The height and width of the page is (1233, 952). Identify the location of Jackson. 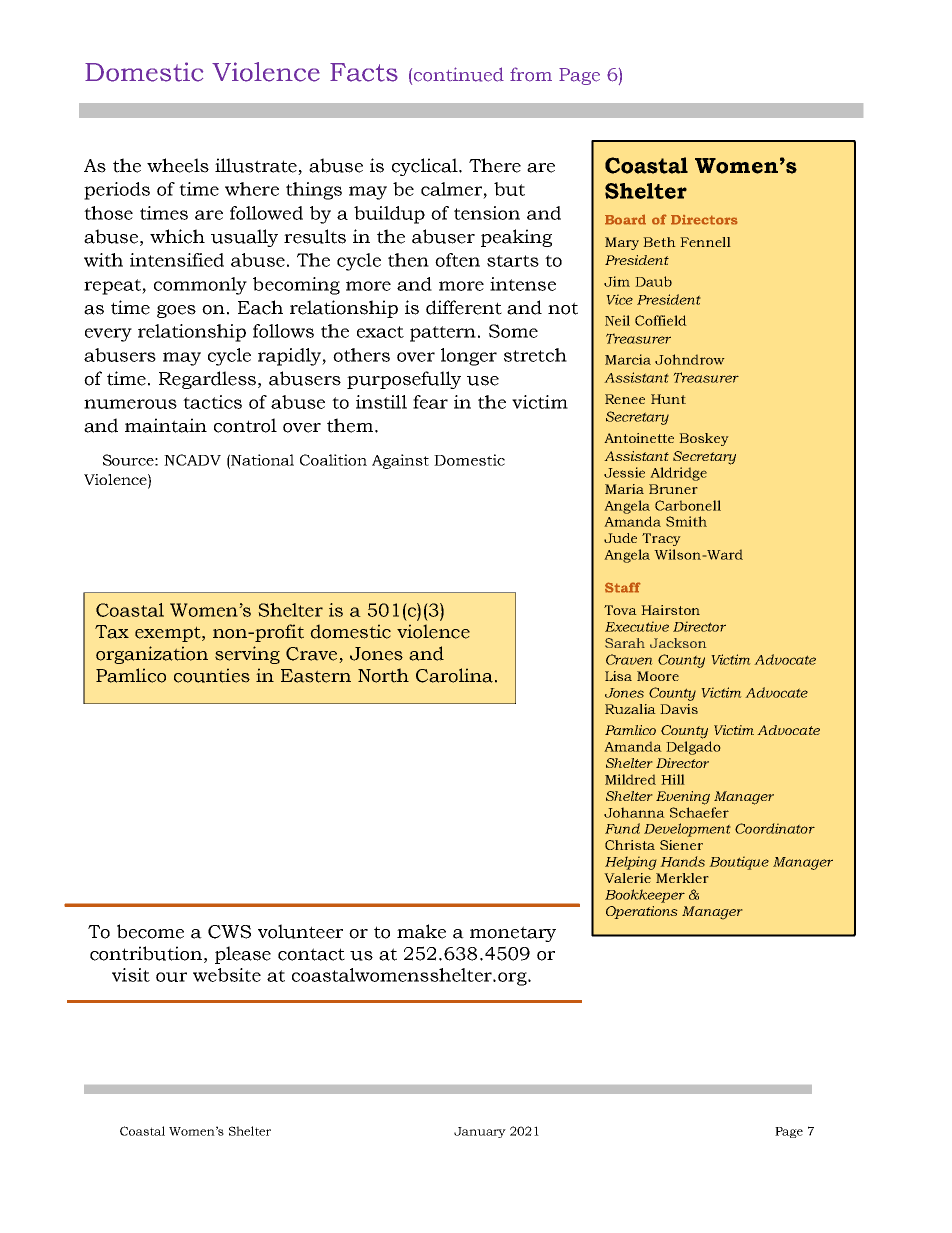
(678, 643).
